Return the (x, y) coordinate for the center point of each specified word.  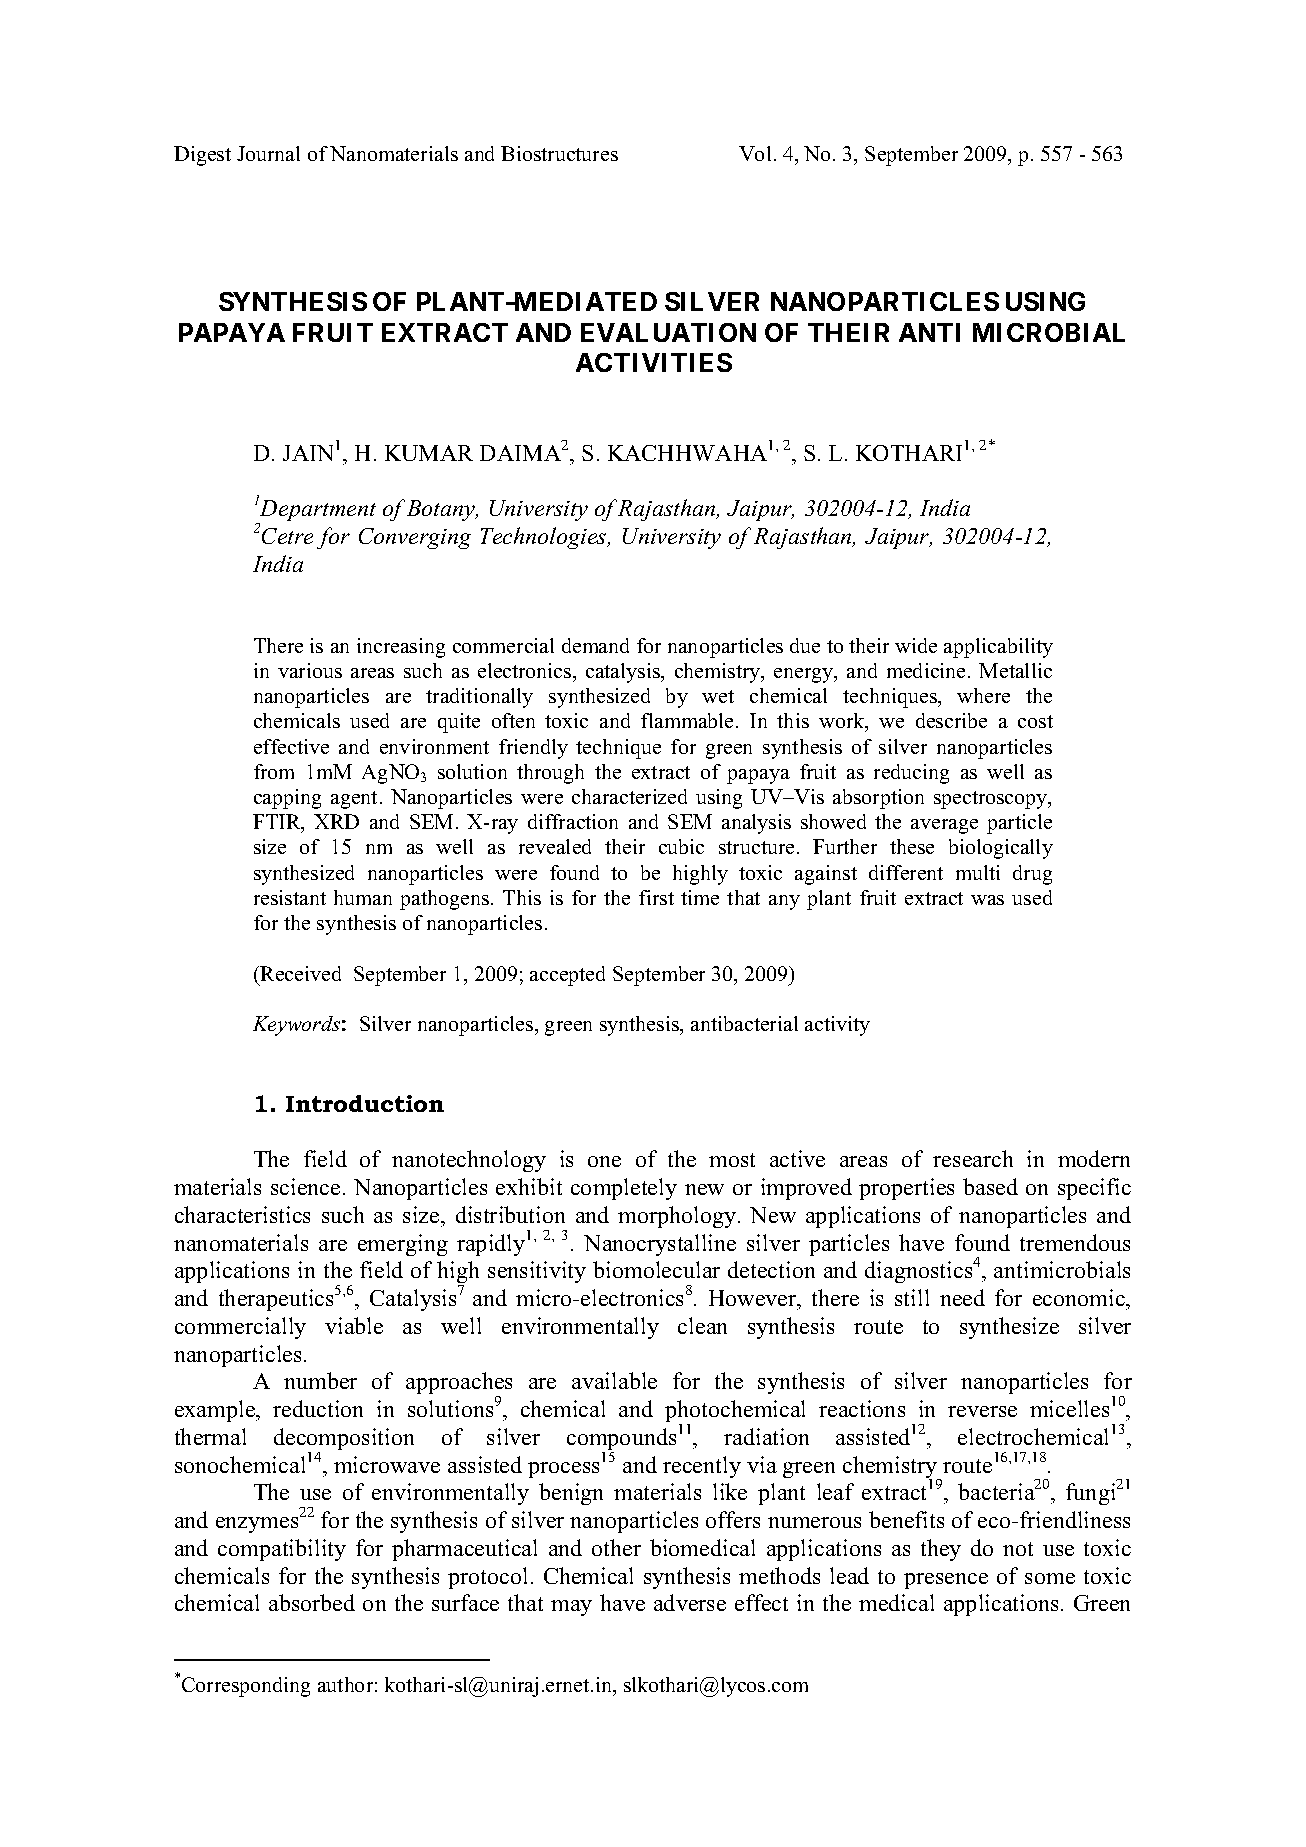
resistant (290, 897)
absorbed (312, 1602)
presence (946, 1581)
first (656, 897)
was (987, 900)
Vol (755, 153)
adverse (690, 1602)
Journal (268, 153)
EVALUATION (668, 332)
